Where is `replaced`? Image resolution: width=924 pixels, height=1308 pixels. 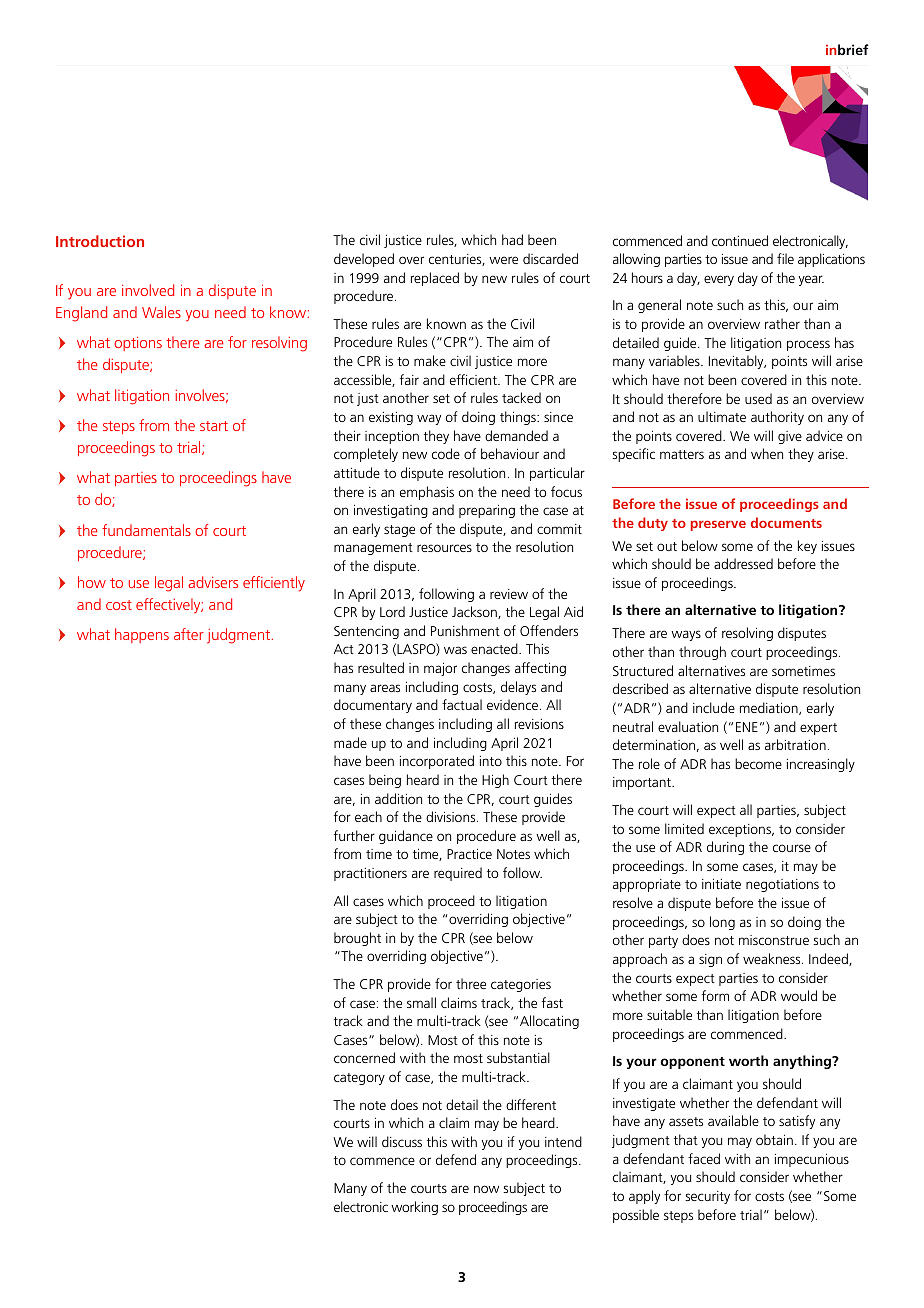
replaced is located at coordinates (435, 279).
